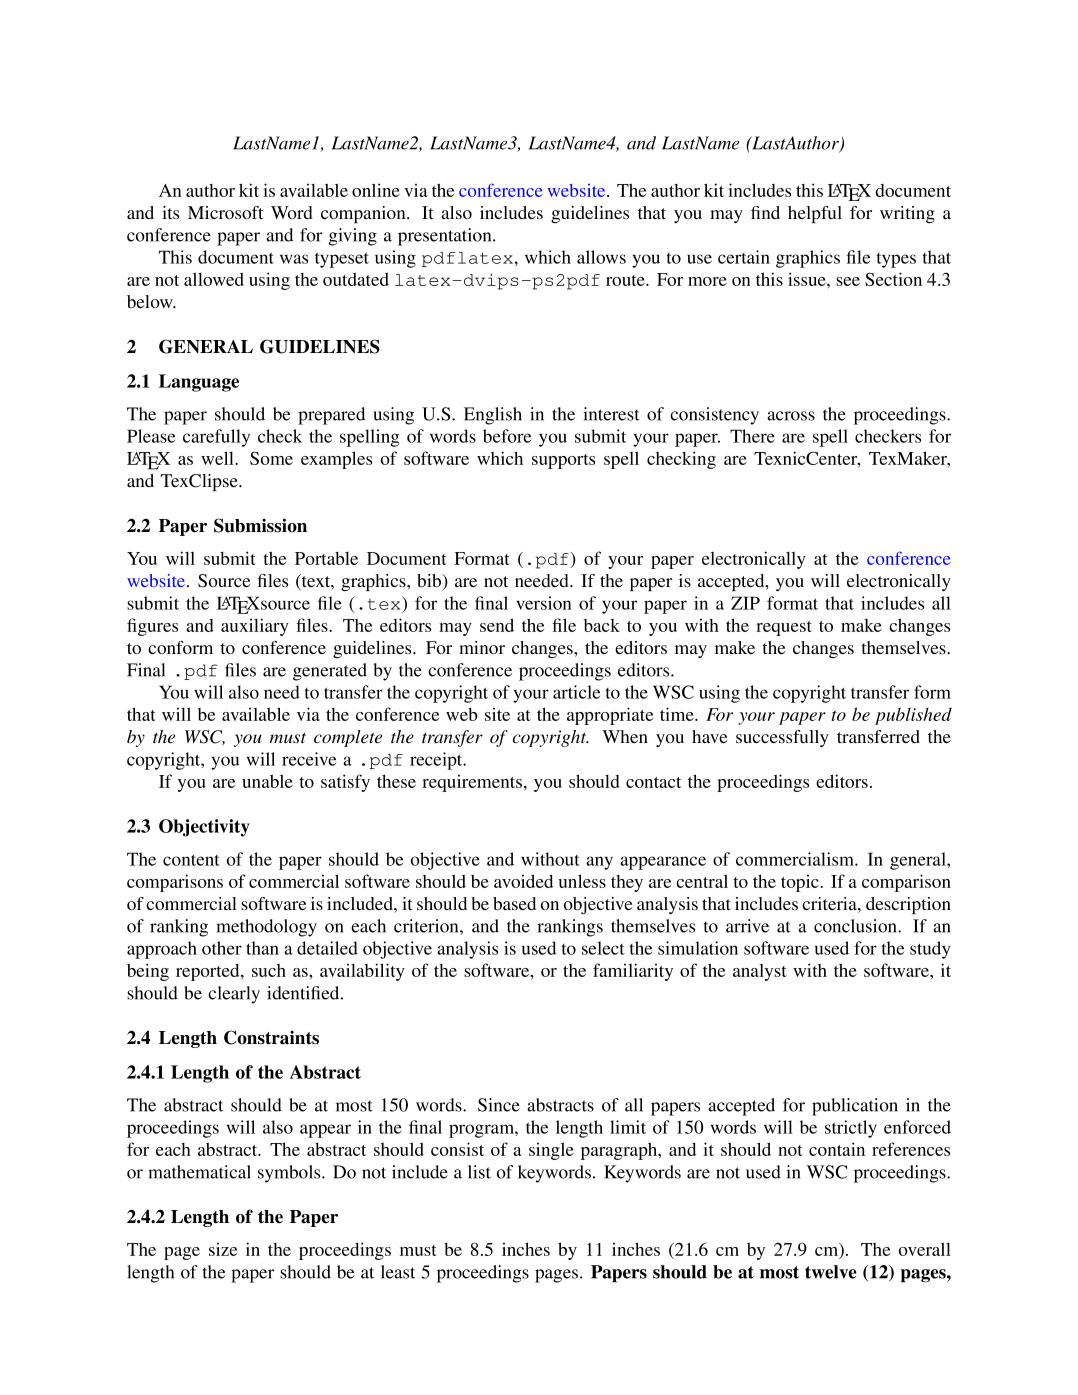 The width and height of the screenshot is (1078, 1395). What do you see at coordinates (815, 214) in the screenshot?
I see `helpful` at bounding box center [815, 214].
